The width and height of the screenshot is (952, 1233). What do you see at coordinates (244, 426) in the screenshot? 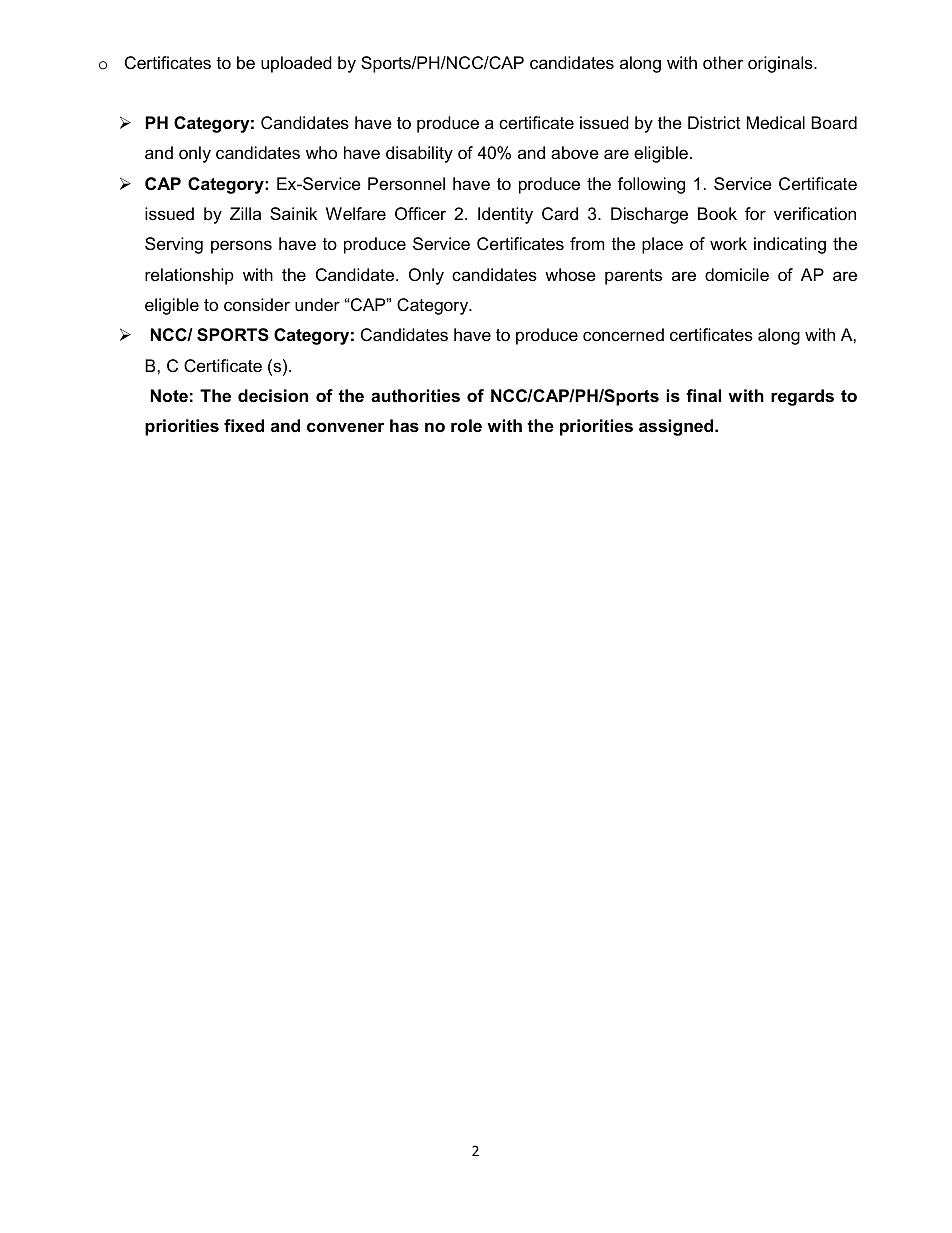
I see `fixed` at bounding box center [244, 426].
